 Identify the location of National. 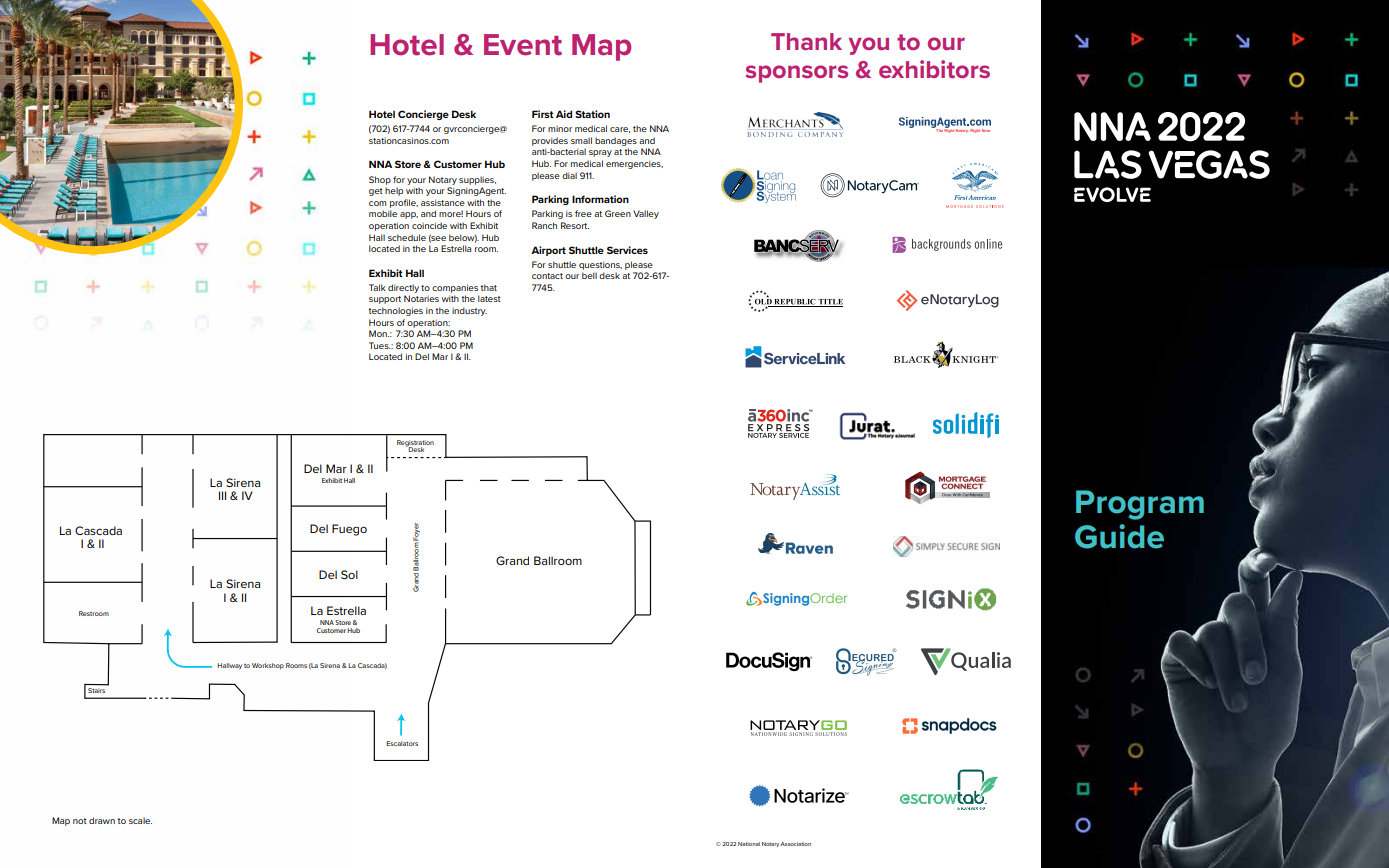
(749, 844).
